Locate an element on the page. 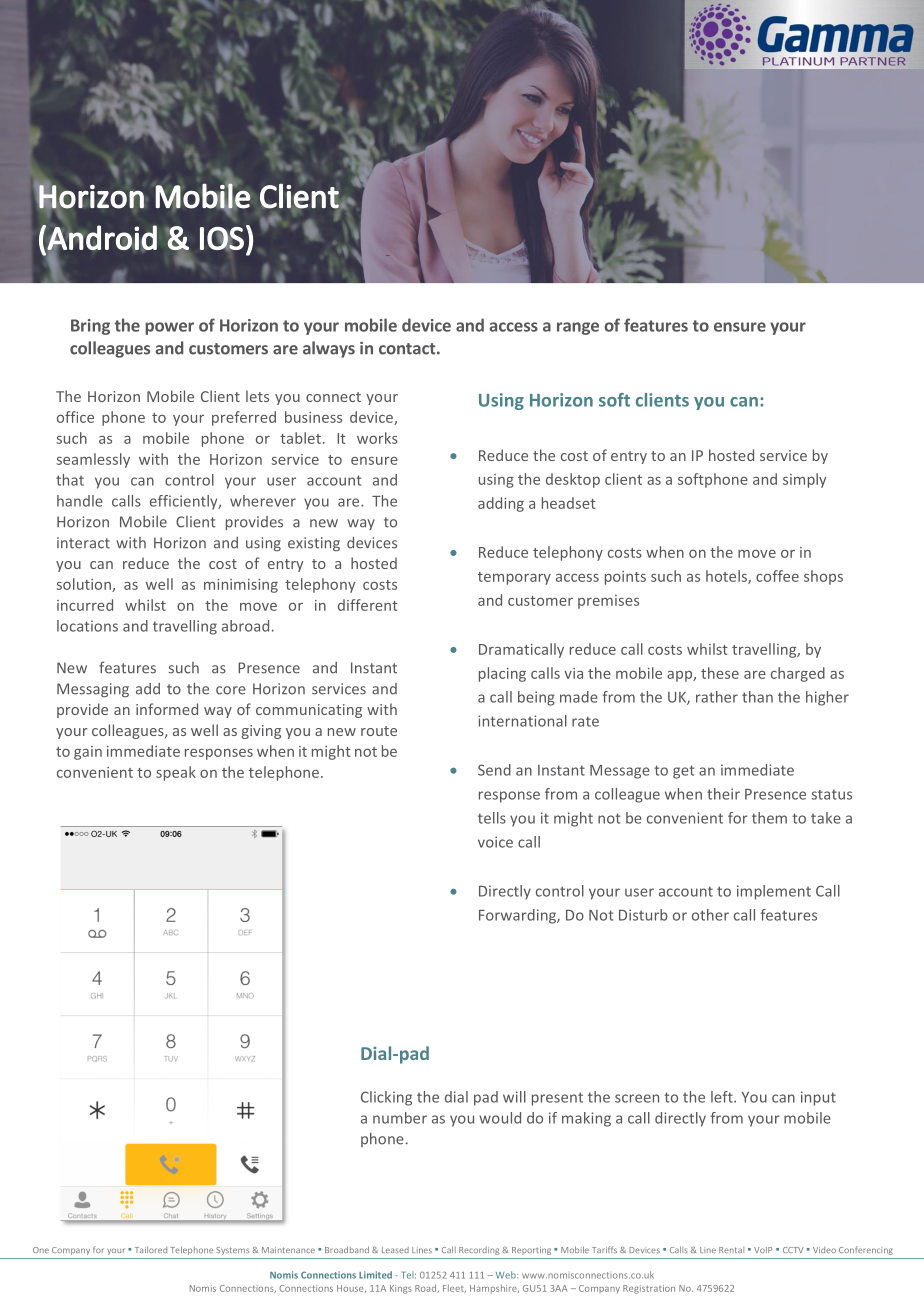 Image resolution: width=924 pixels, height=1308 pixels. other is located at coordinates (710, 915).
